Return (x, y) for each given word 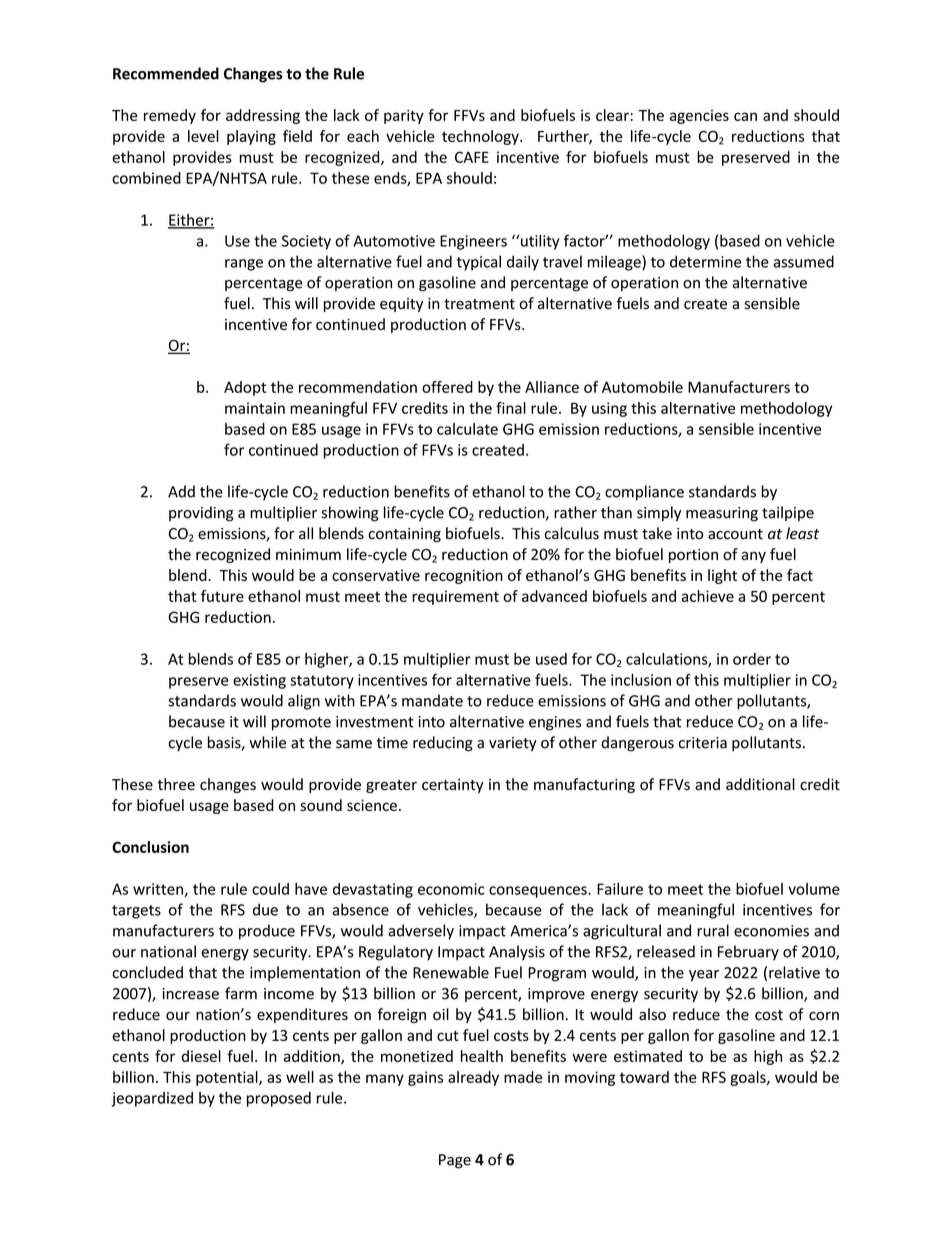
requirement (455, 597)
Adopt (245, 388)
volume (814, 889)
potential (228, 1078)
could (270, 889)
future (222, 596)
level (203, 136)
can (745, 116)
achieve (708, 596)
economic (451, 889)
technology (481, 137)
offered (447, 387)
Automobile (642, 387)
